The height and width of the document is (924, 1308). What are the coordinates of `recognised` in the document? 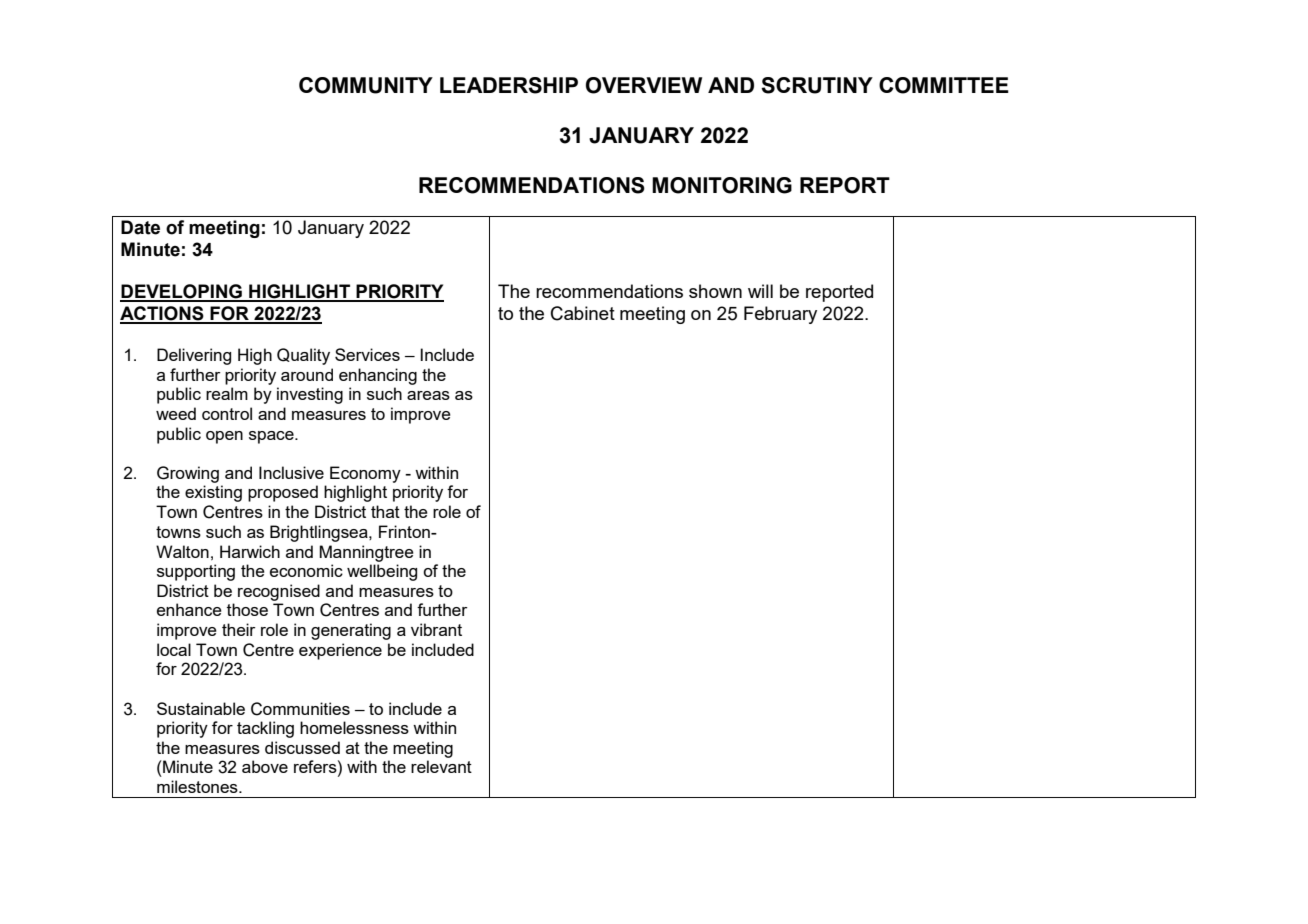 It's located at (279, 592).
